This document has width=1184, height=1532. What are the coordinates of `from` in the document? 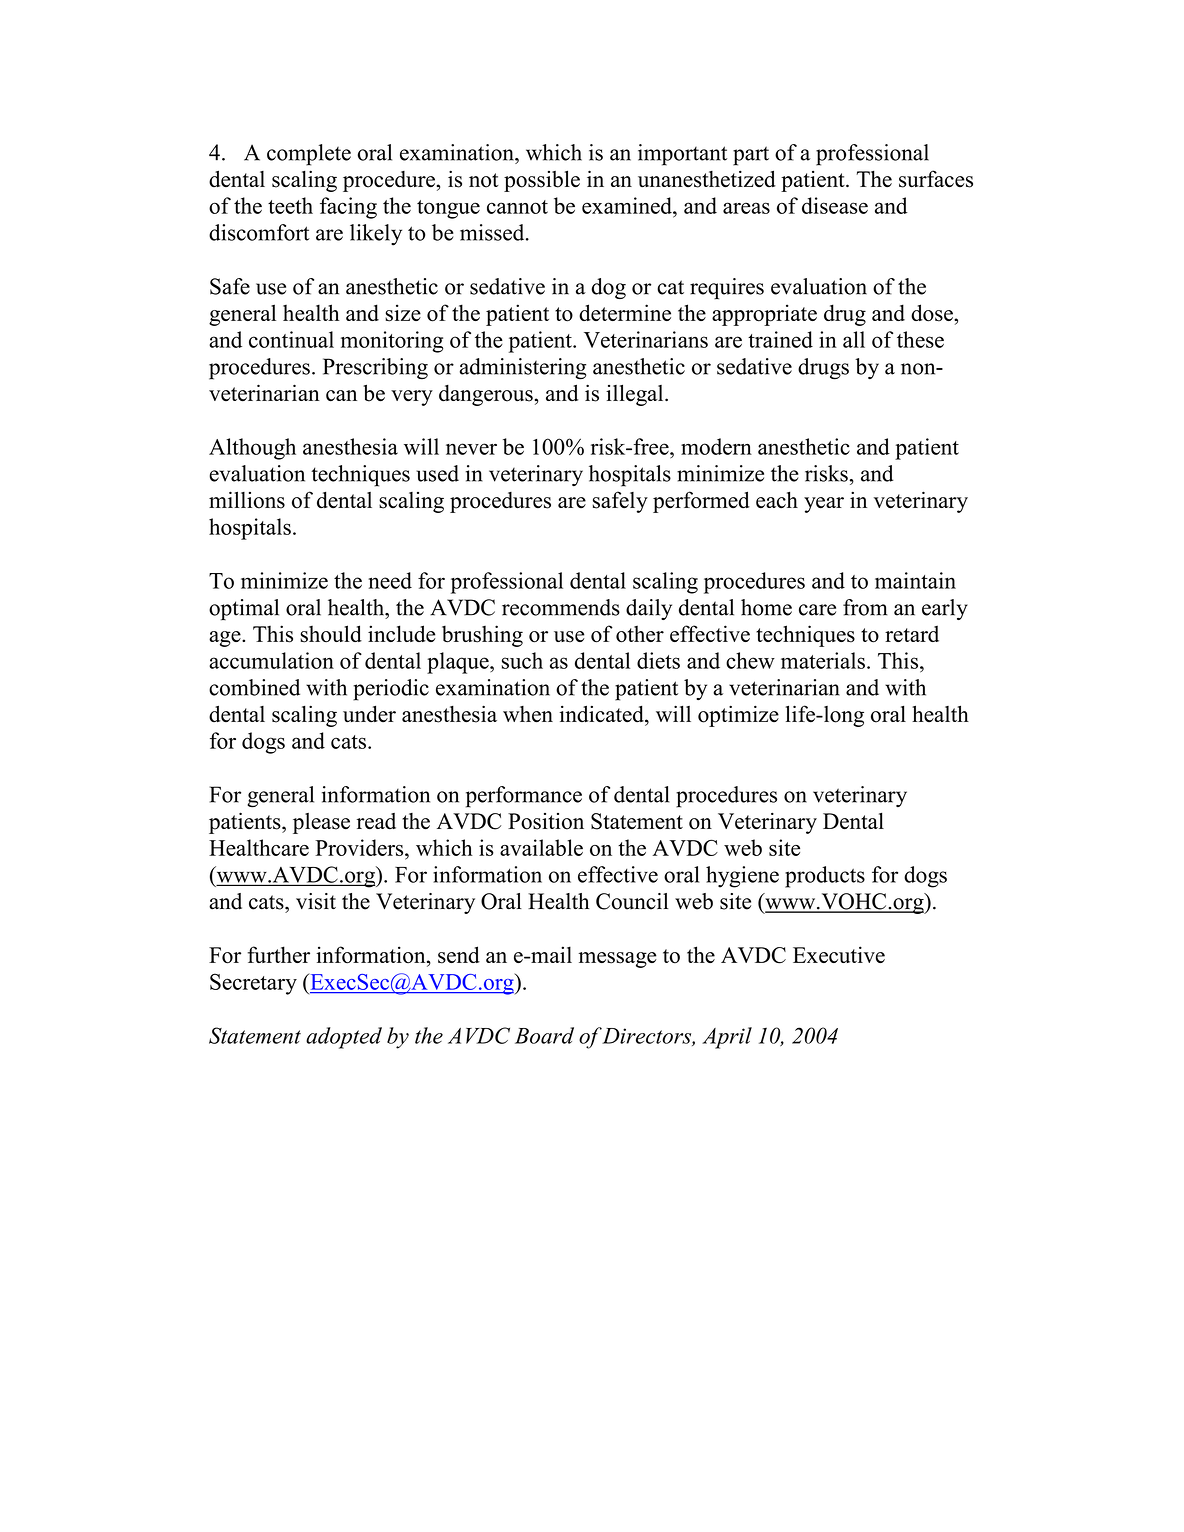 It's located at (865, 607).
